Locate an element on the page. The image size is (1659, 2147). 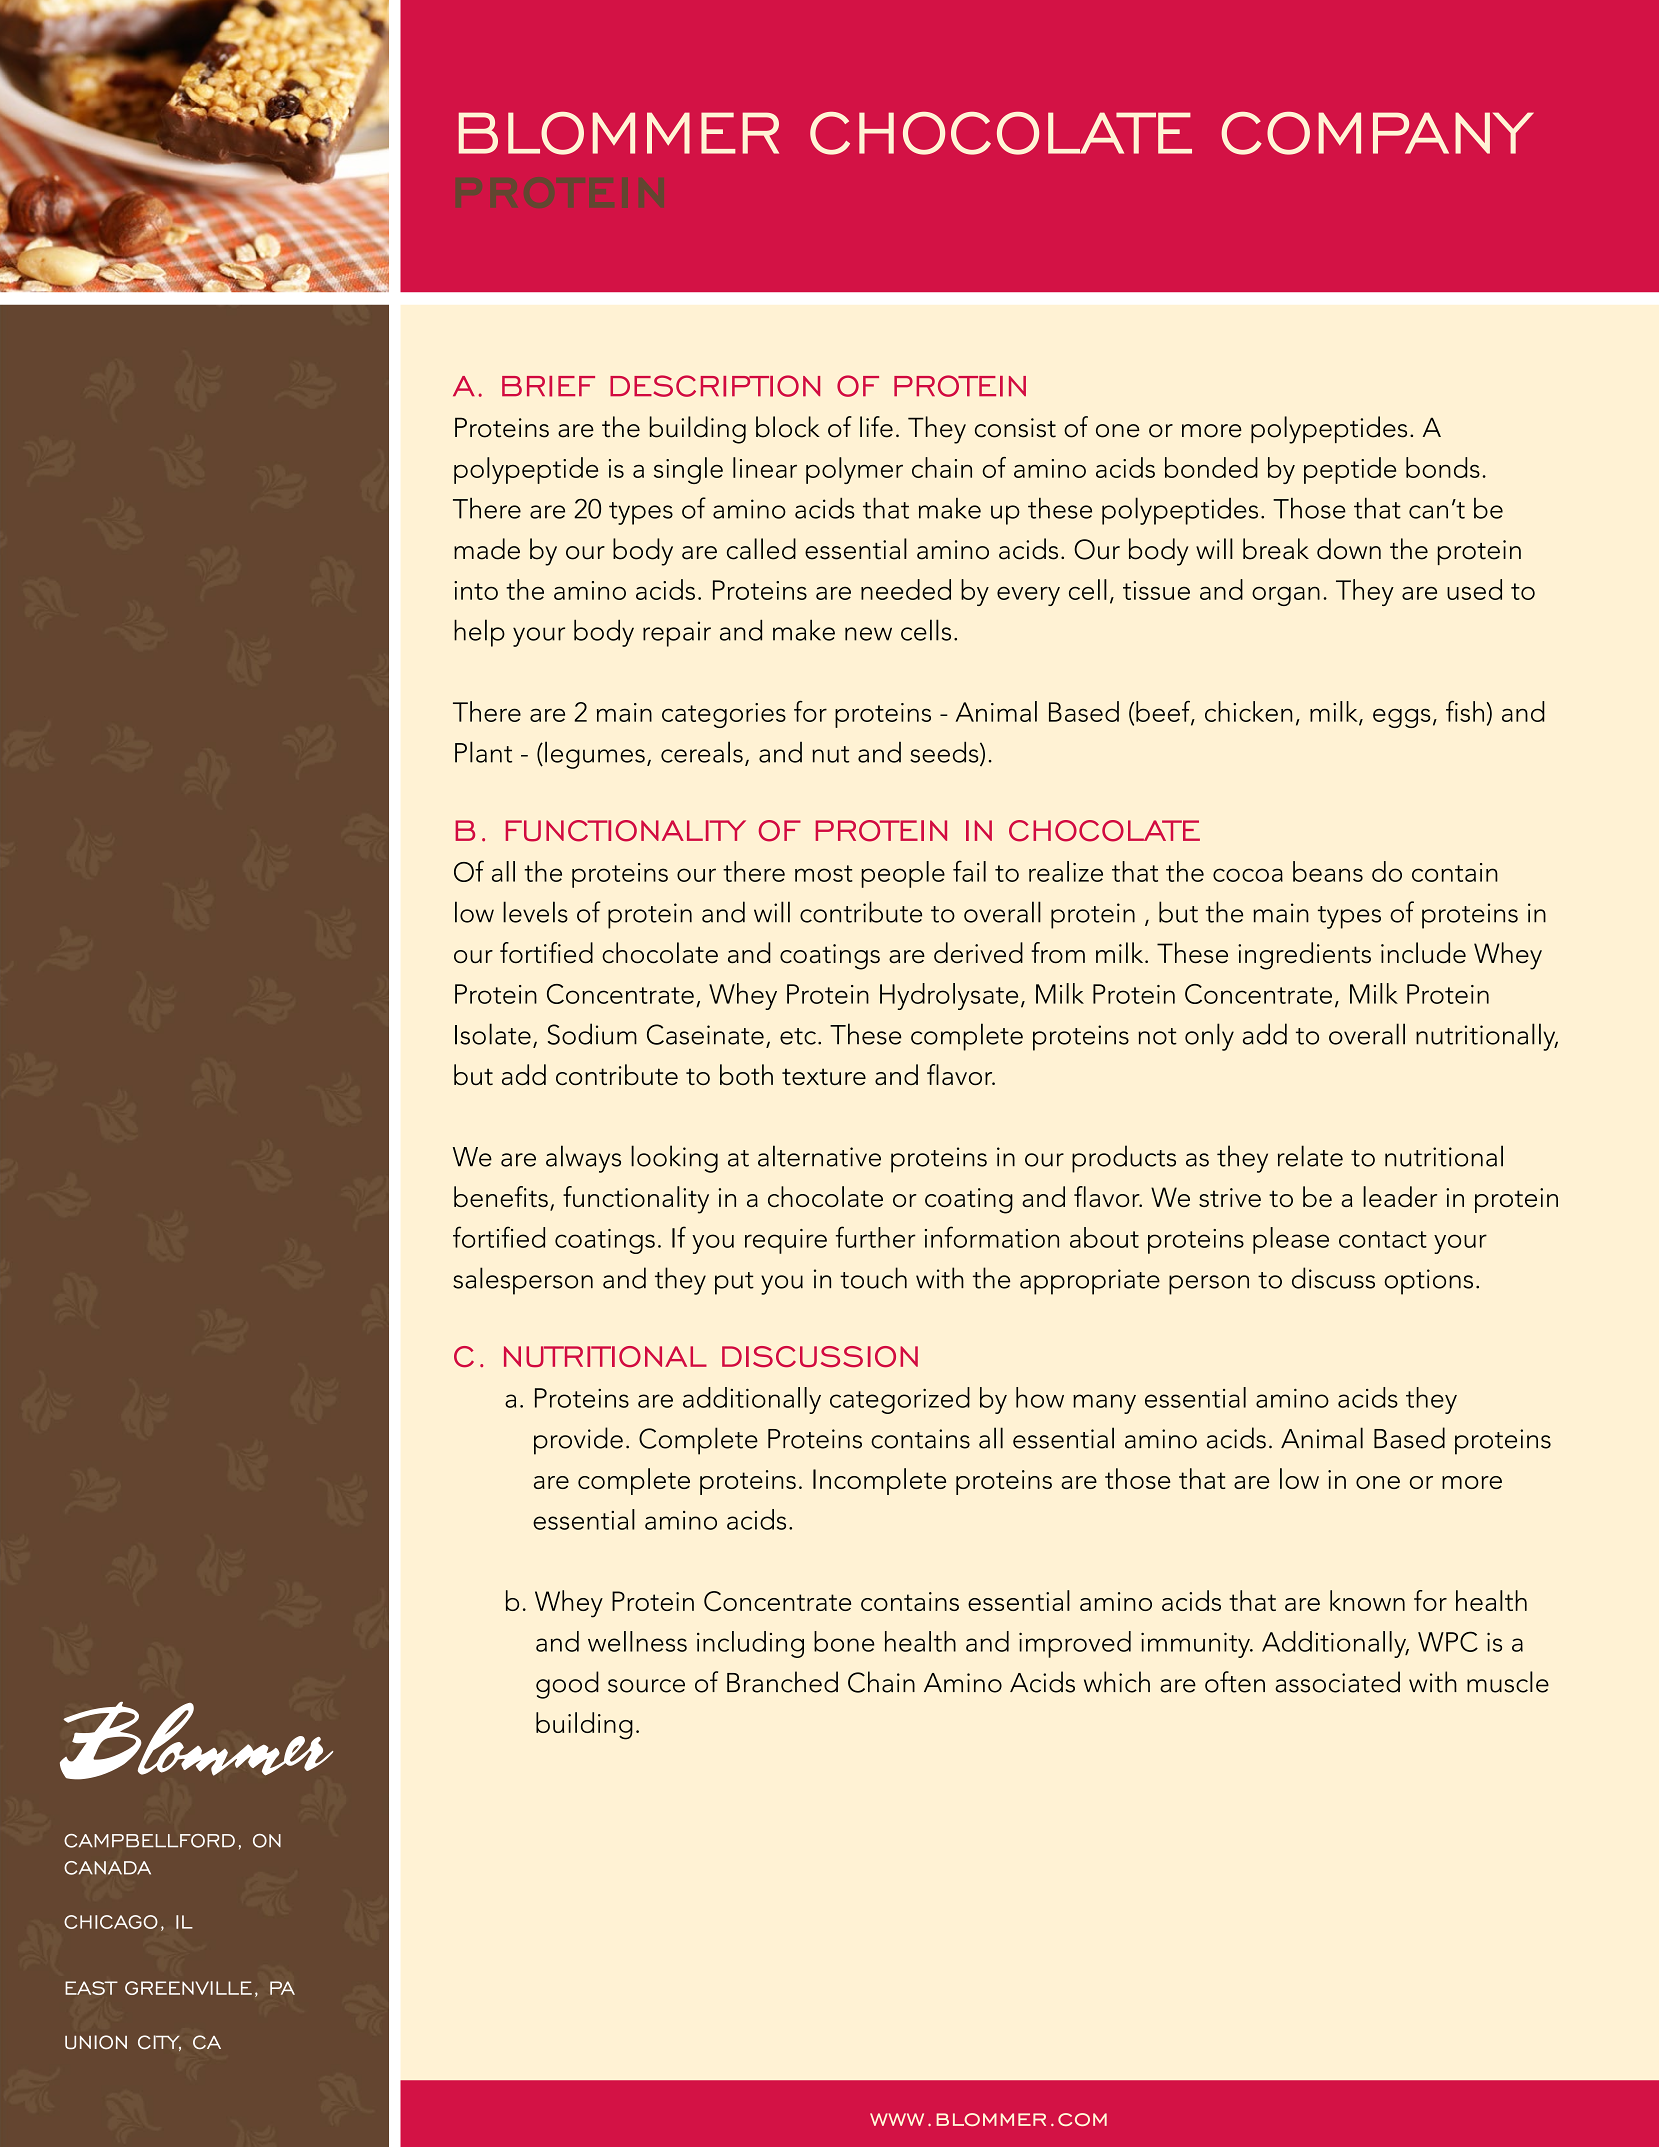
provide is located at coordinates (578, 1441).
